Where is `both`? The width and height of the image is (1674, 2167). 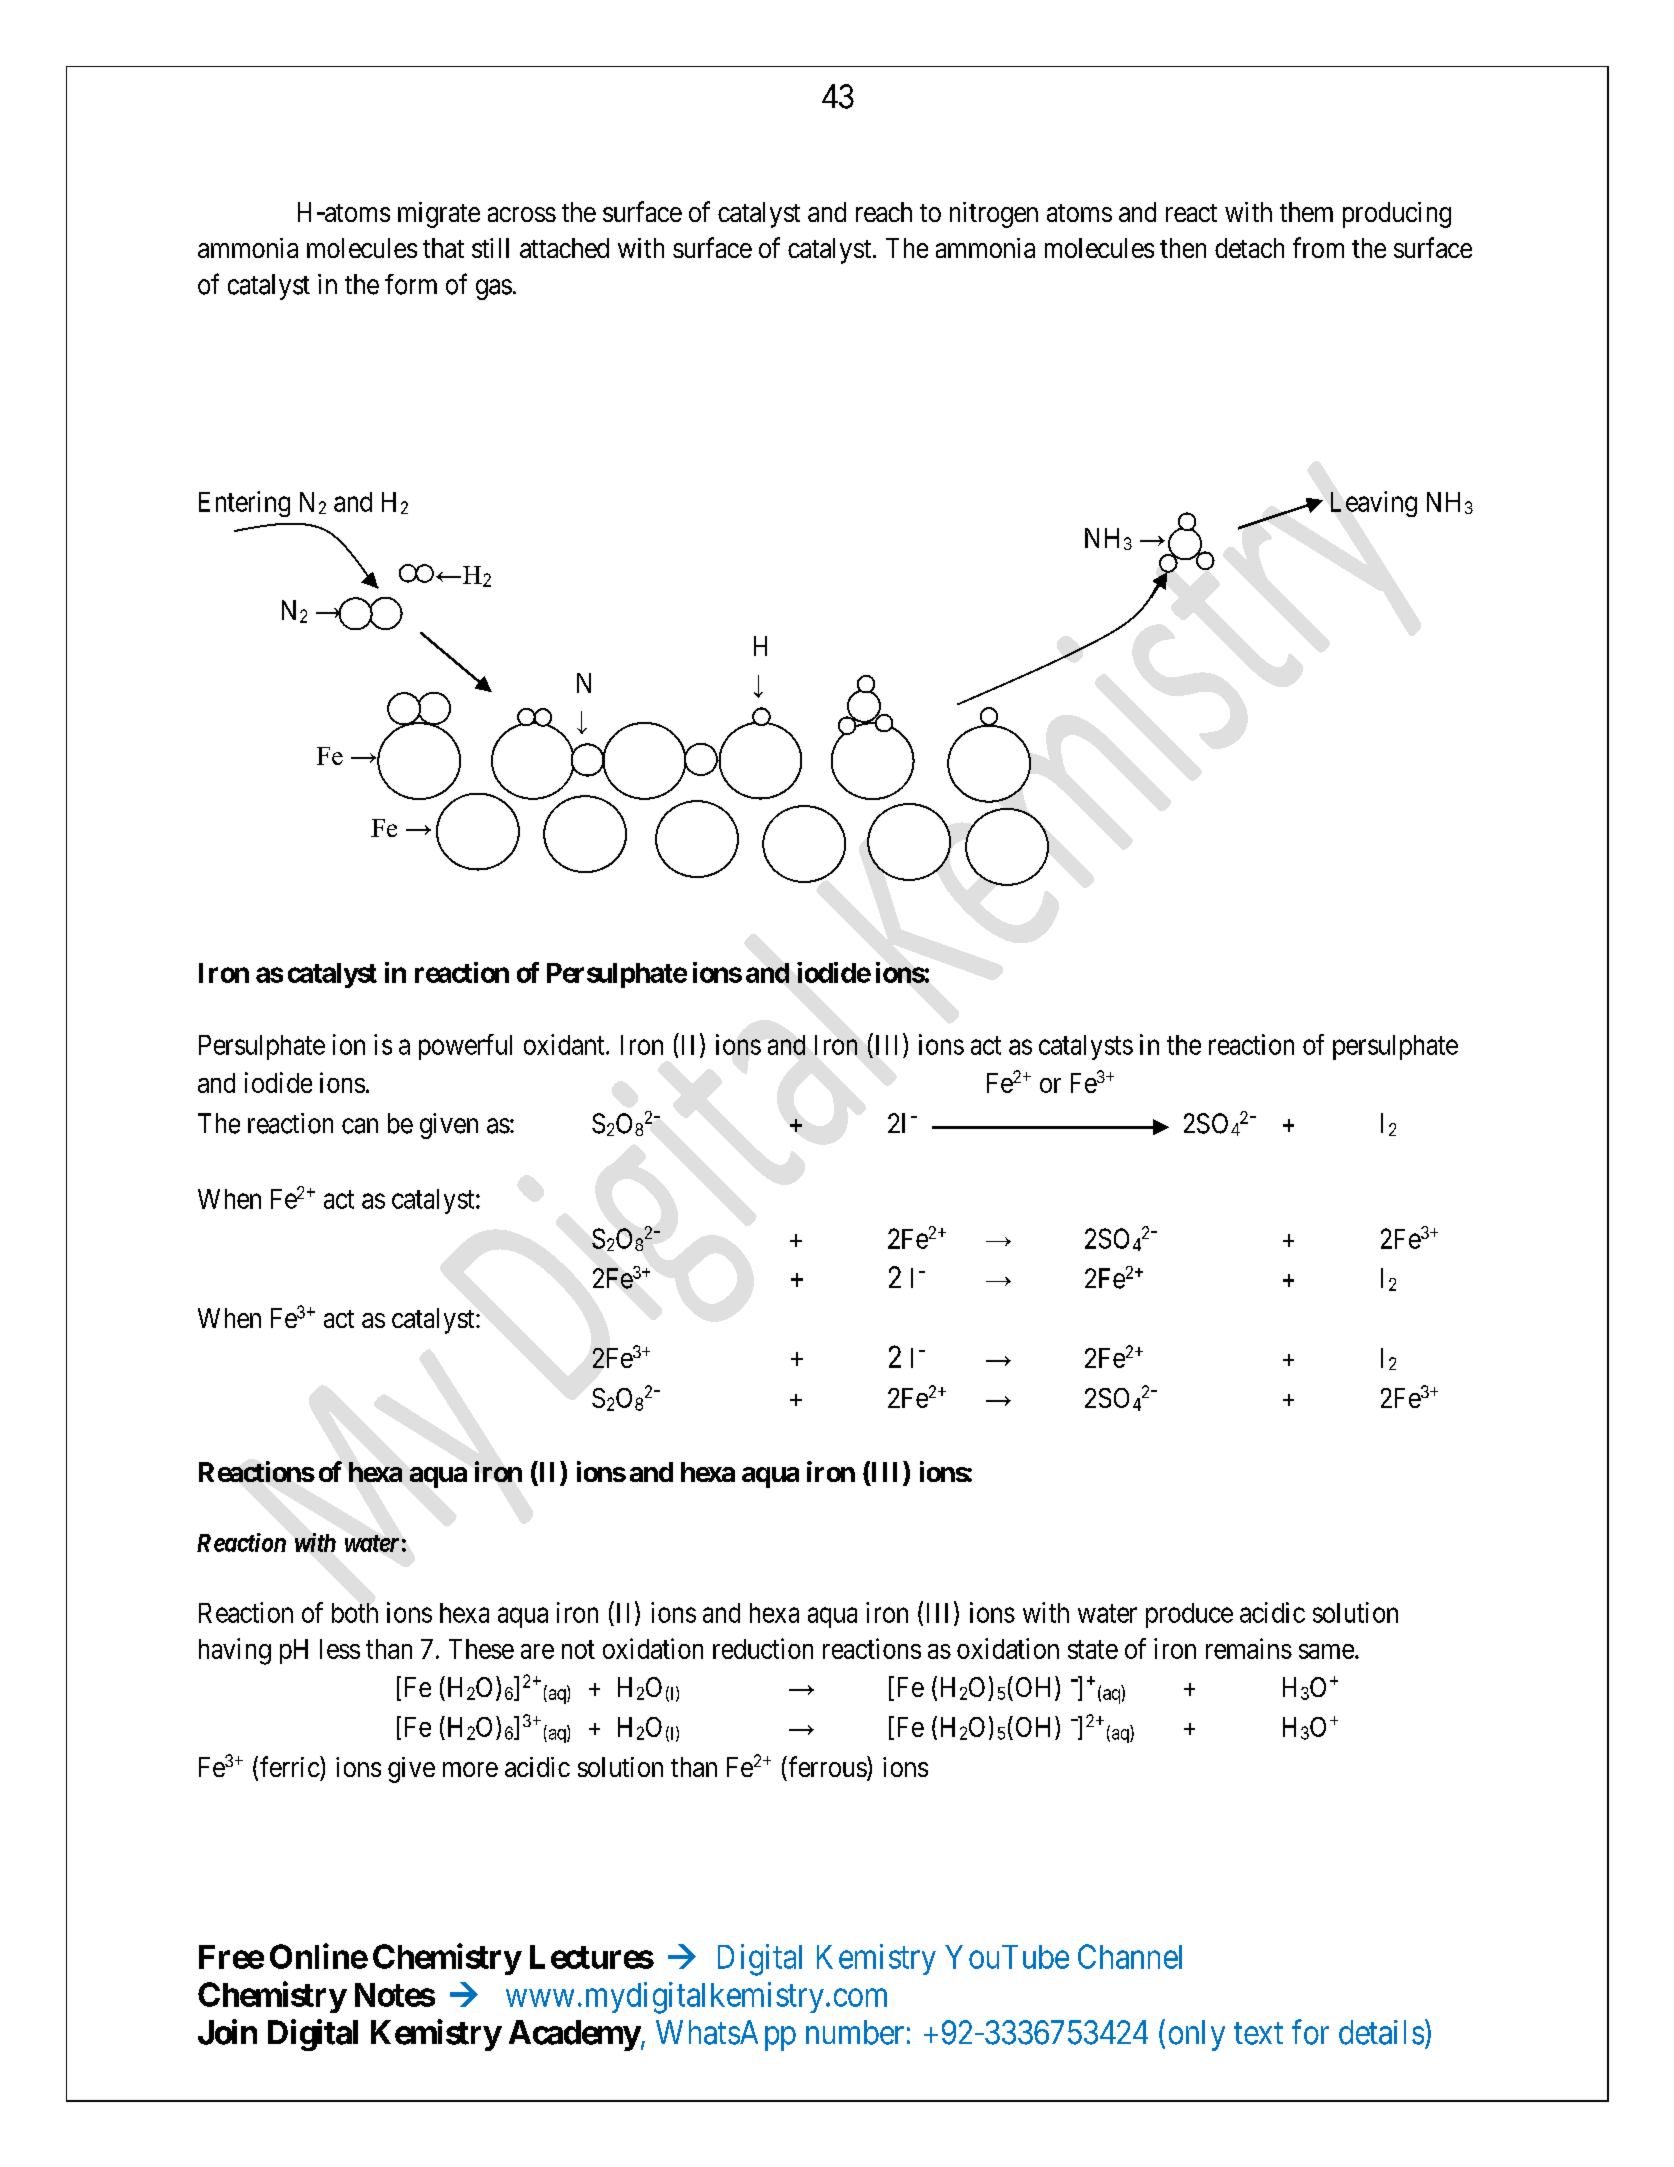
both is located at coordinates (355, 1613).
